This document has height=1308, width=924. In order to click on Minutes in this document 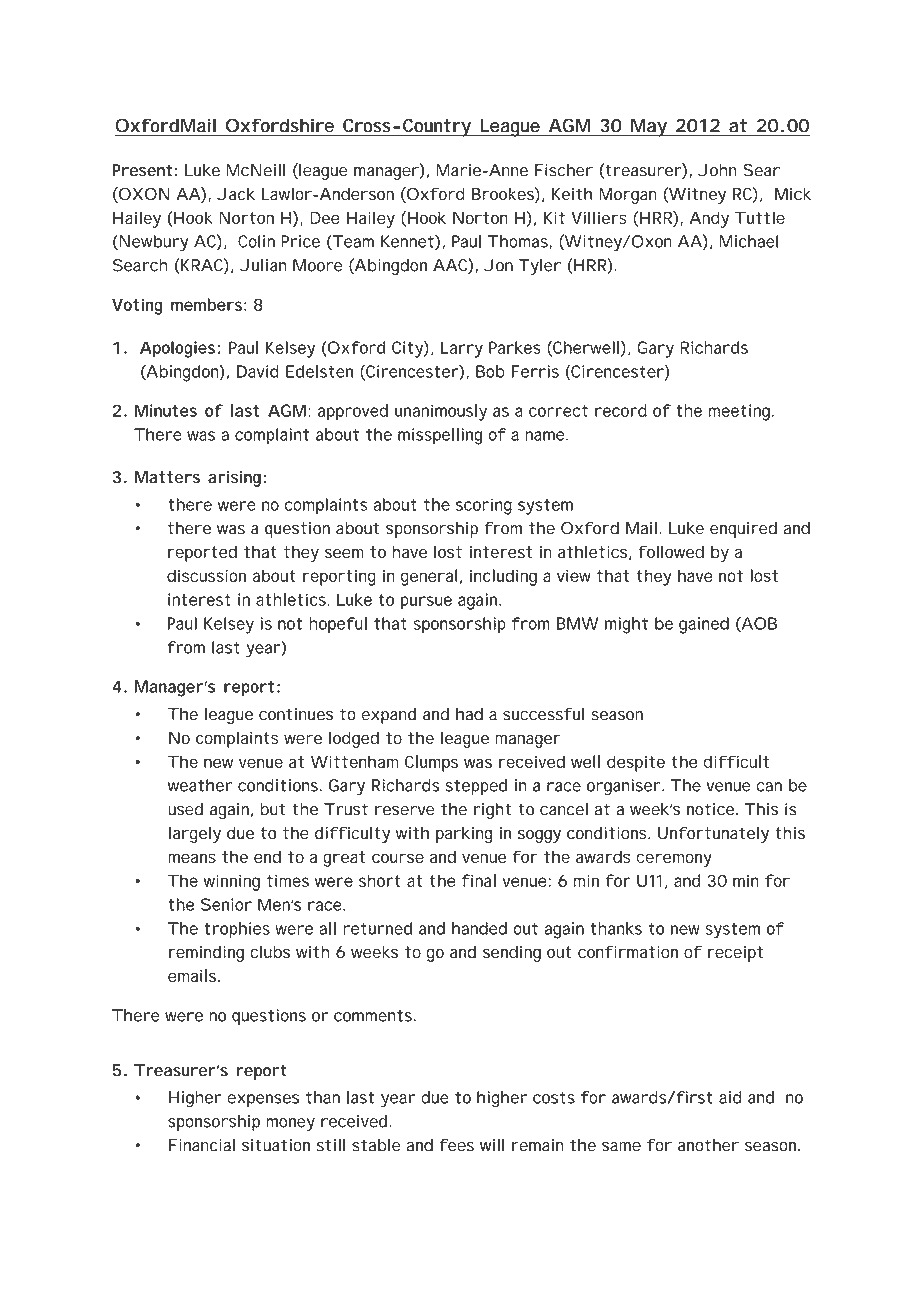, I will do `click(166, 410)`.
